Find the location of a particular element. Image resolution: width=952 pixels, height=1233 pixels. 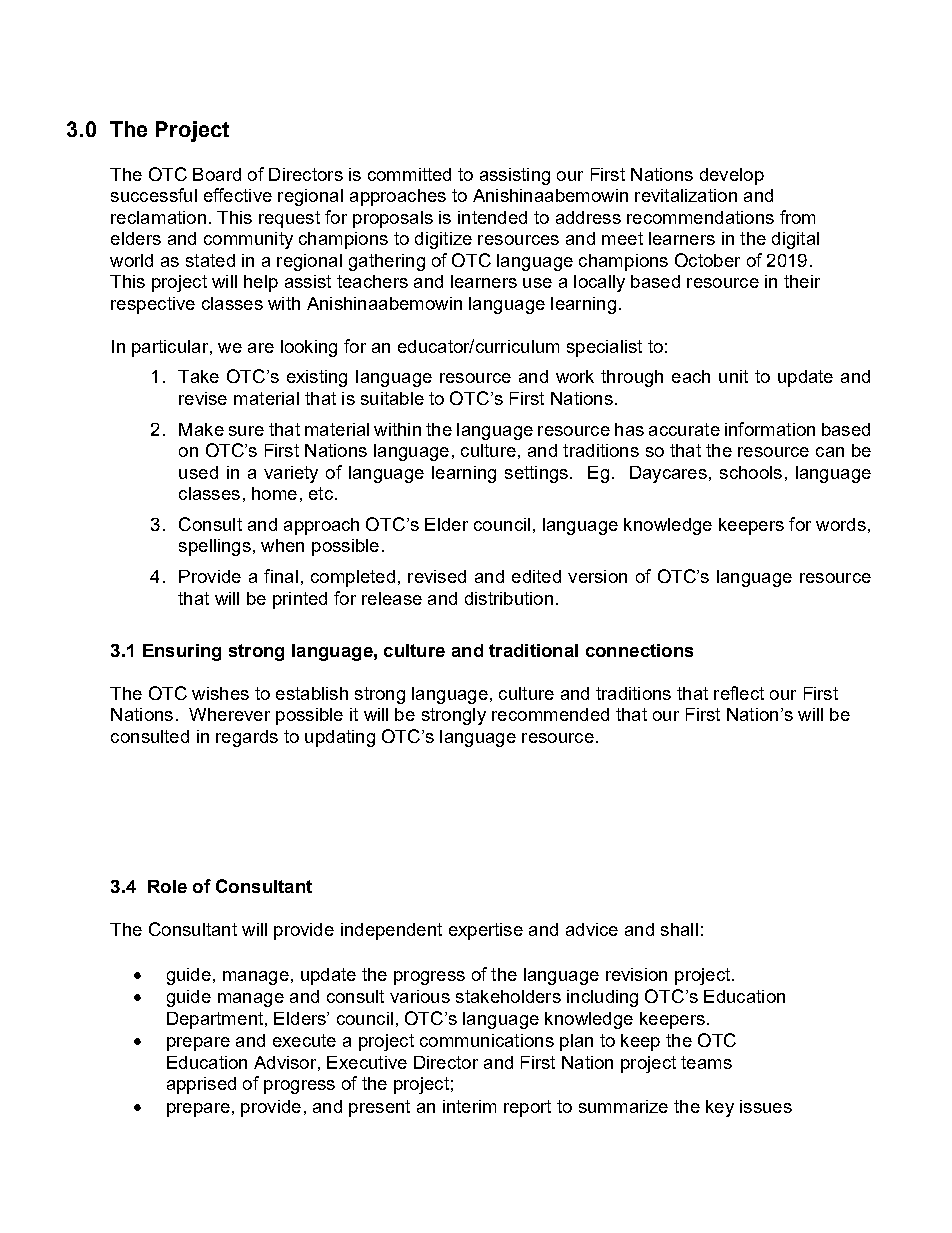

issues is located at coordinates (766, 1106).
